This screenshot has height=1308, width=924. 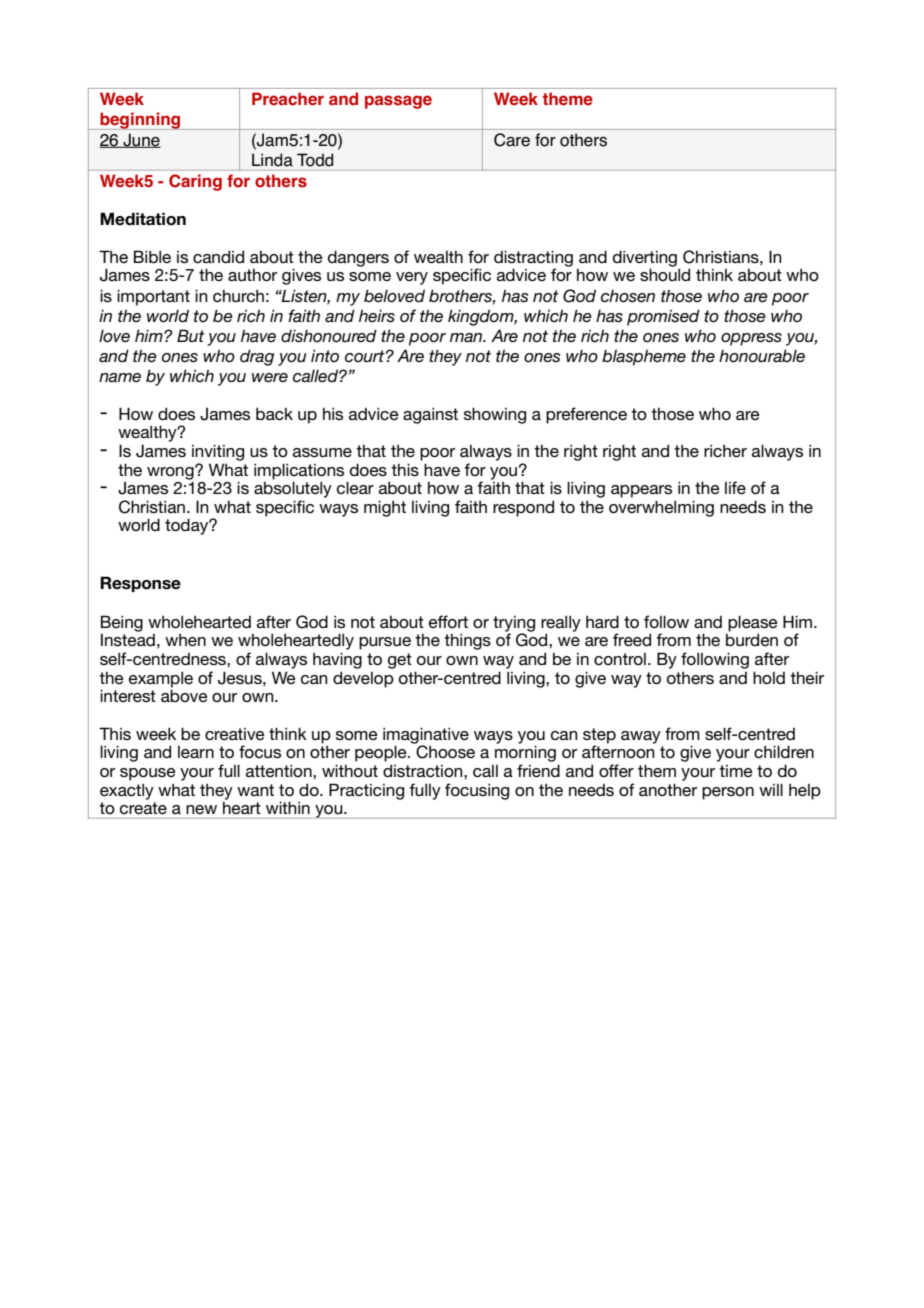 What do you see at coordinates (645, 259) in the screenshot?
I see `diverting` at bounding box center [645, 259].
